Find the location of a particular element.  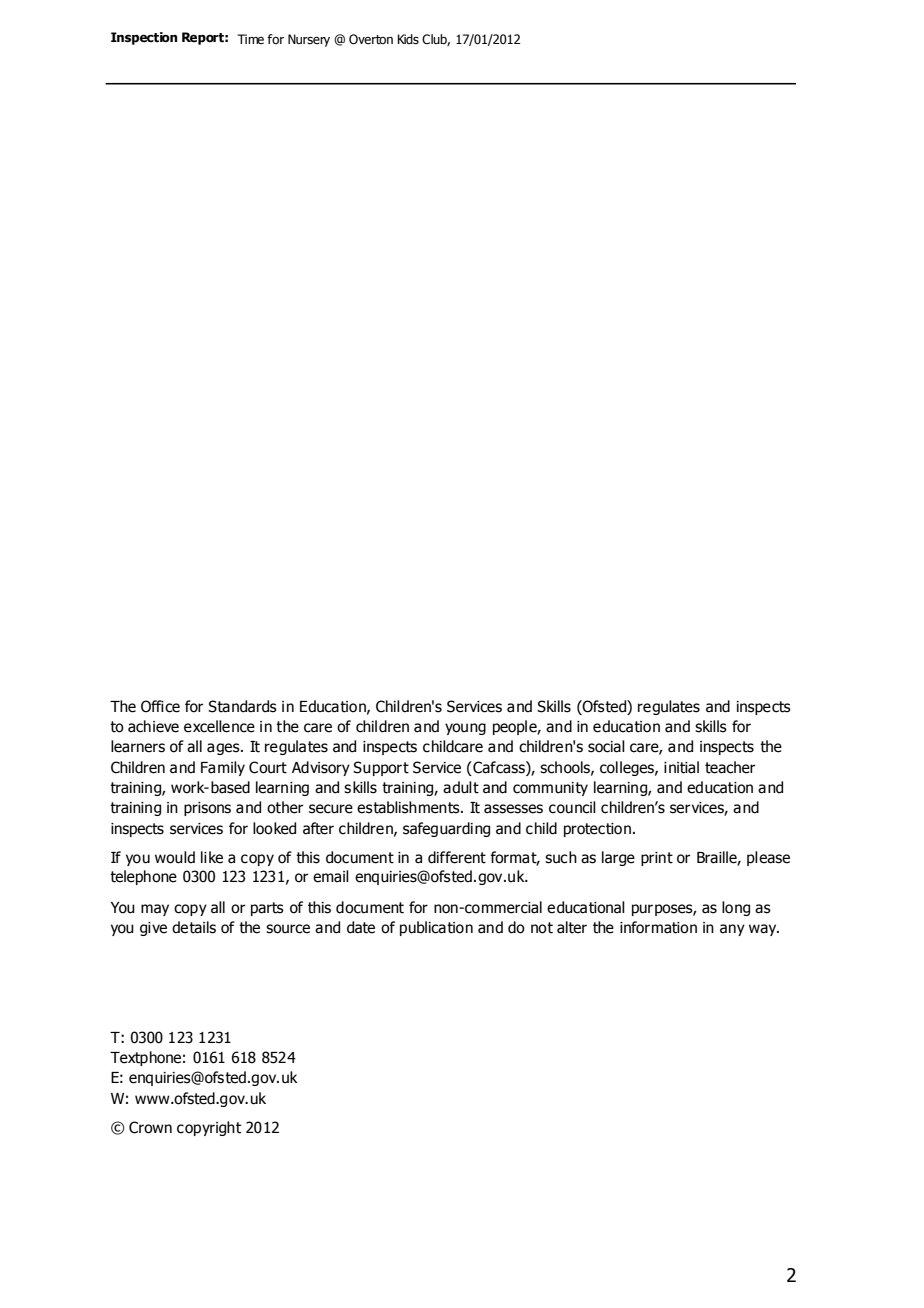

like is located at coordinates (212, 857).
